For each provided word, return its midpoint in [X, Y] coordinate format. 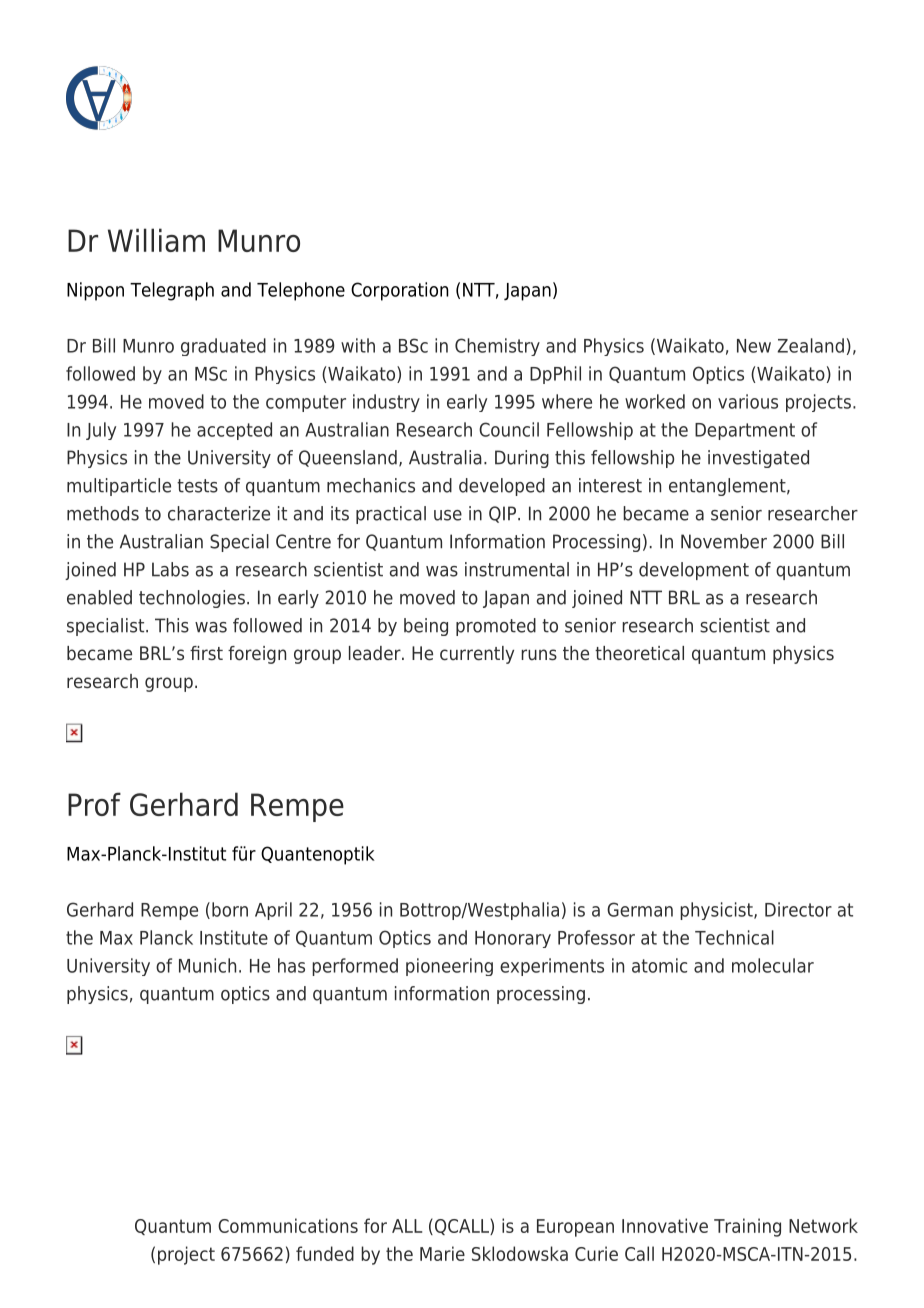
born [230, 909]
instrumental [517, 569]
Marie [442, 1253]
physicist [717, 911]
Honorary [513, 939]
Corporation [400, 291]
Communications [288, 1225]
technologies [192, 599]
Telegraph [172, 291]
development [694, 571]
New [754, 346]
